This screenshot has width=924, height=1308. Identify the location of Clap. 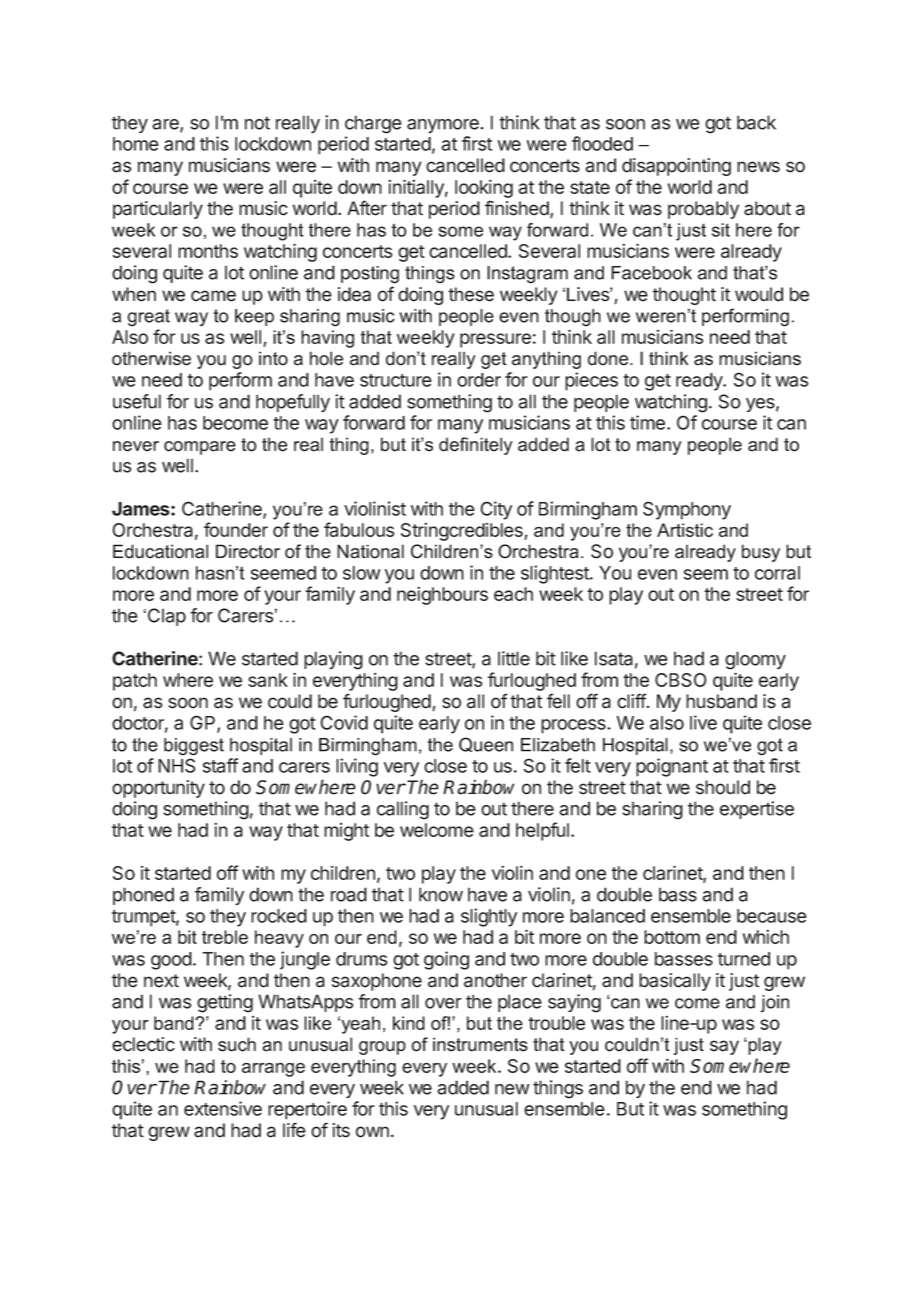
(167, 617).
